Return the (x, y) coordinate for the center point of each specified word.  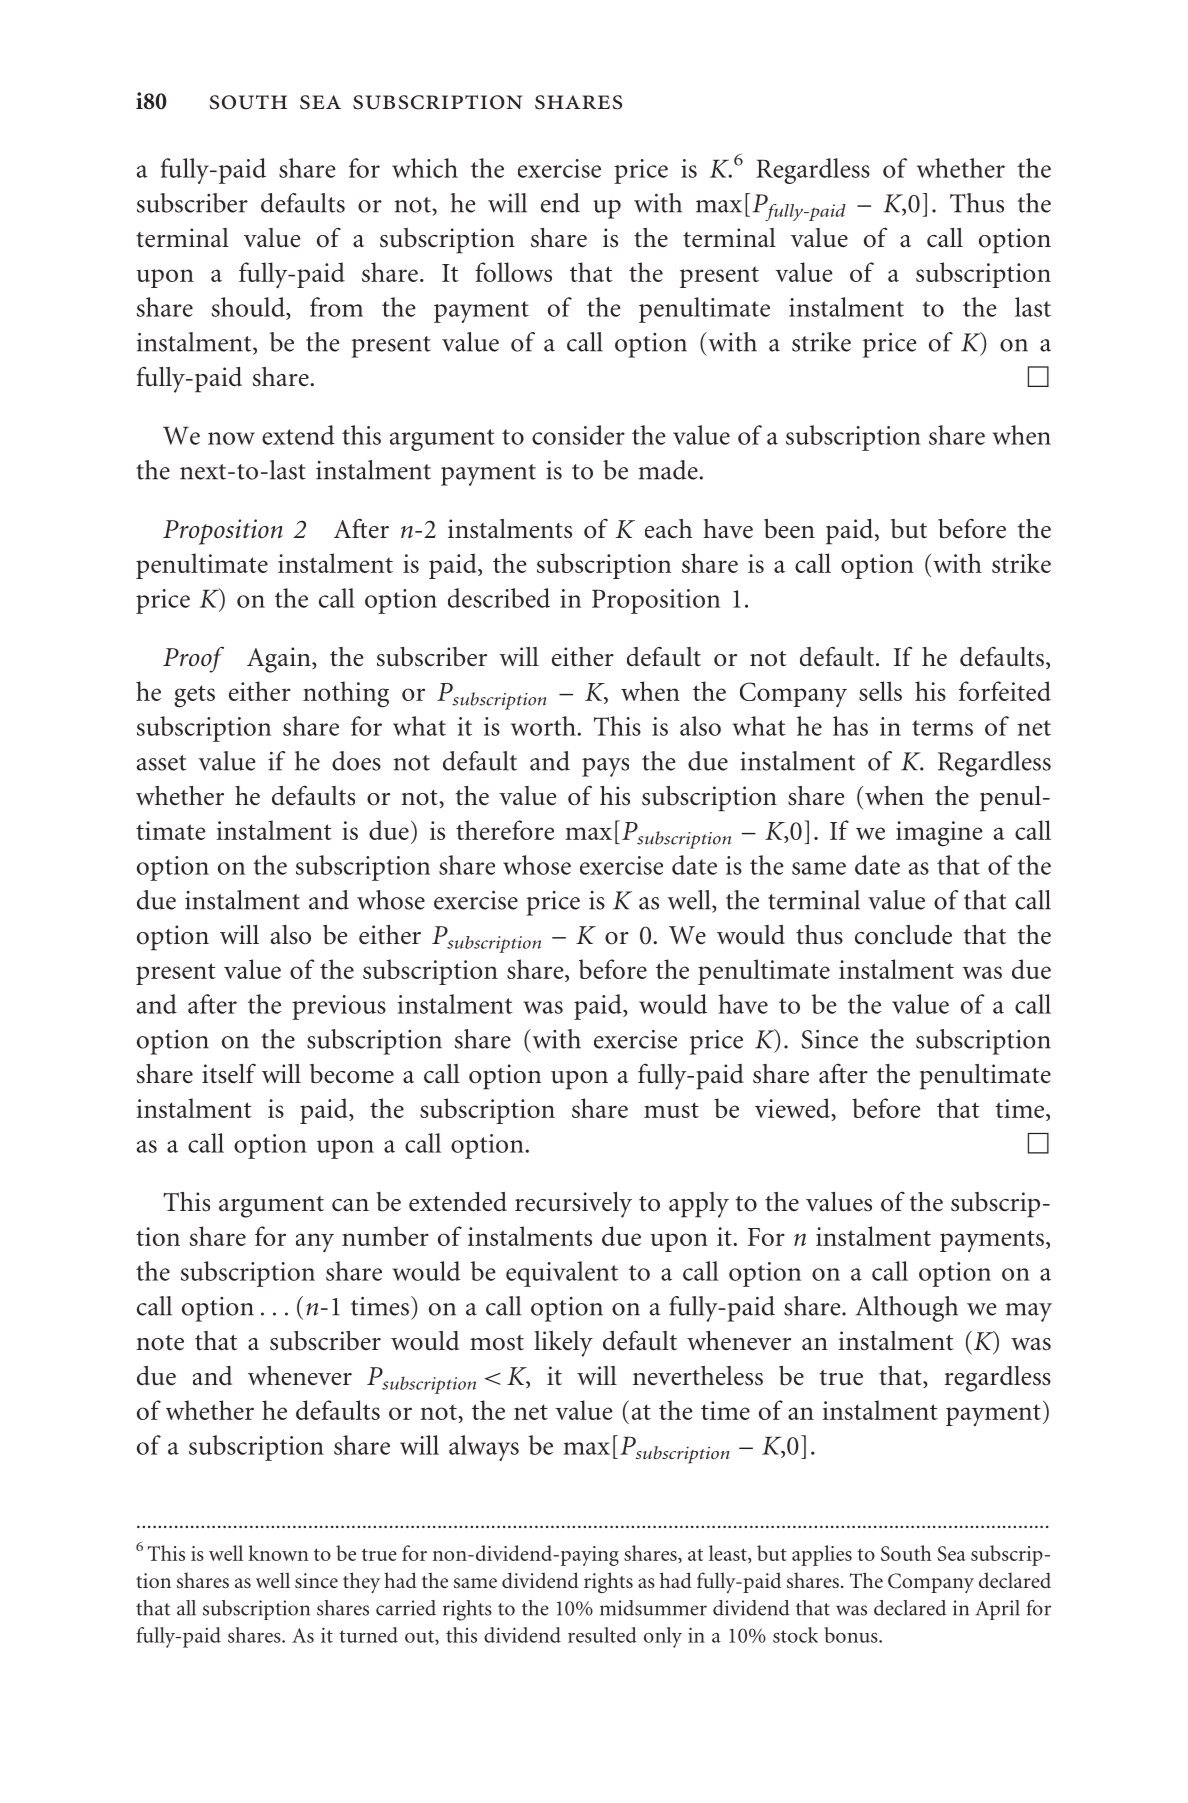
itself (229, 1073)
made (668, 470)
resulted (602, 1635)
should (249, 307)
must (671, 1110)
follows (513, 272)
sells (880, 691)
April (997, 1610)
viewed (793, 1108)
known (278, 1553)
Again (280, 660)
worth (543, 726)
